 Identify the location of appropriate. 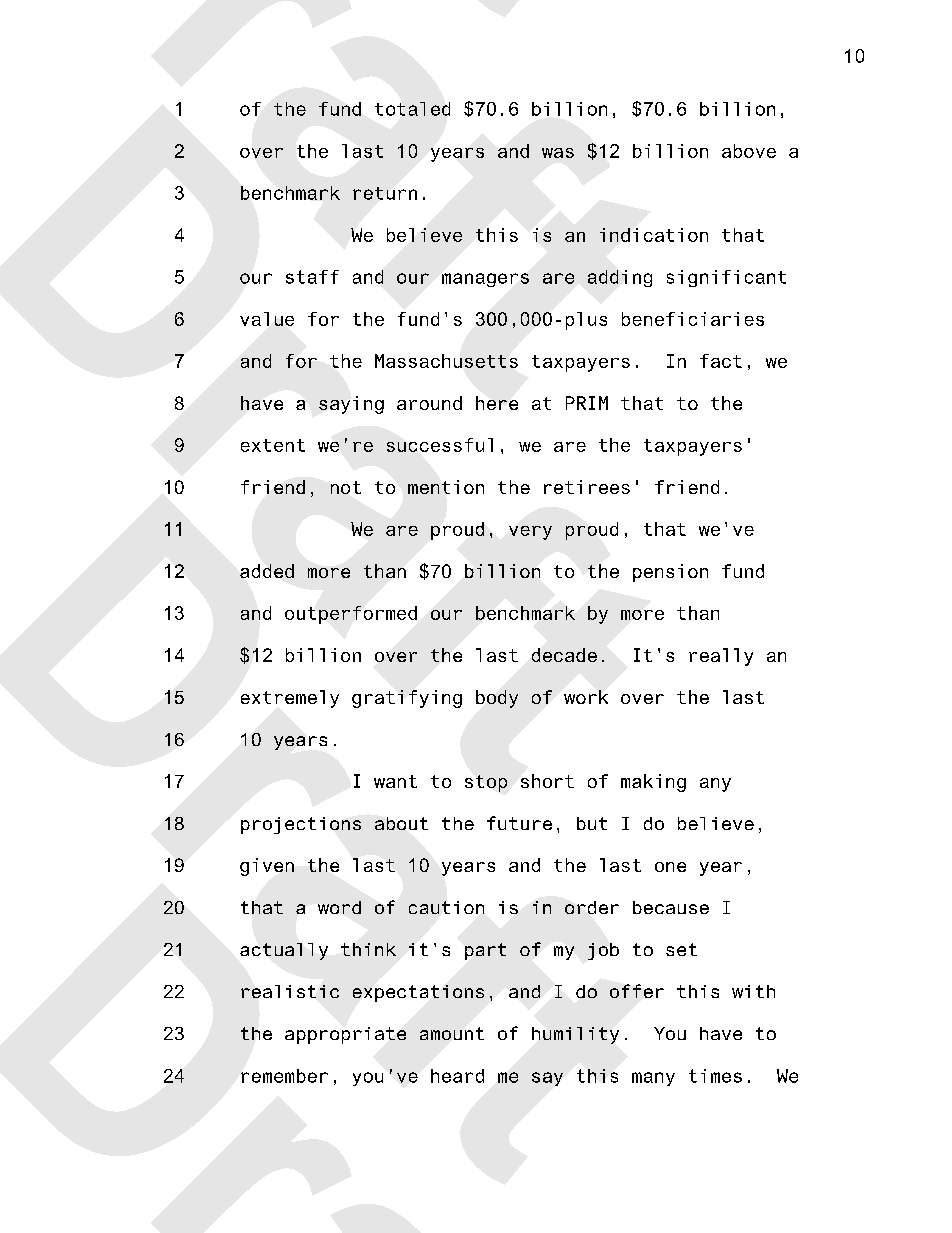
(345, 1035).
